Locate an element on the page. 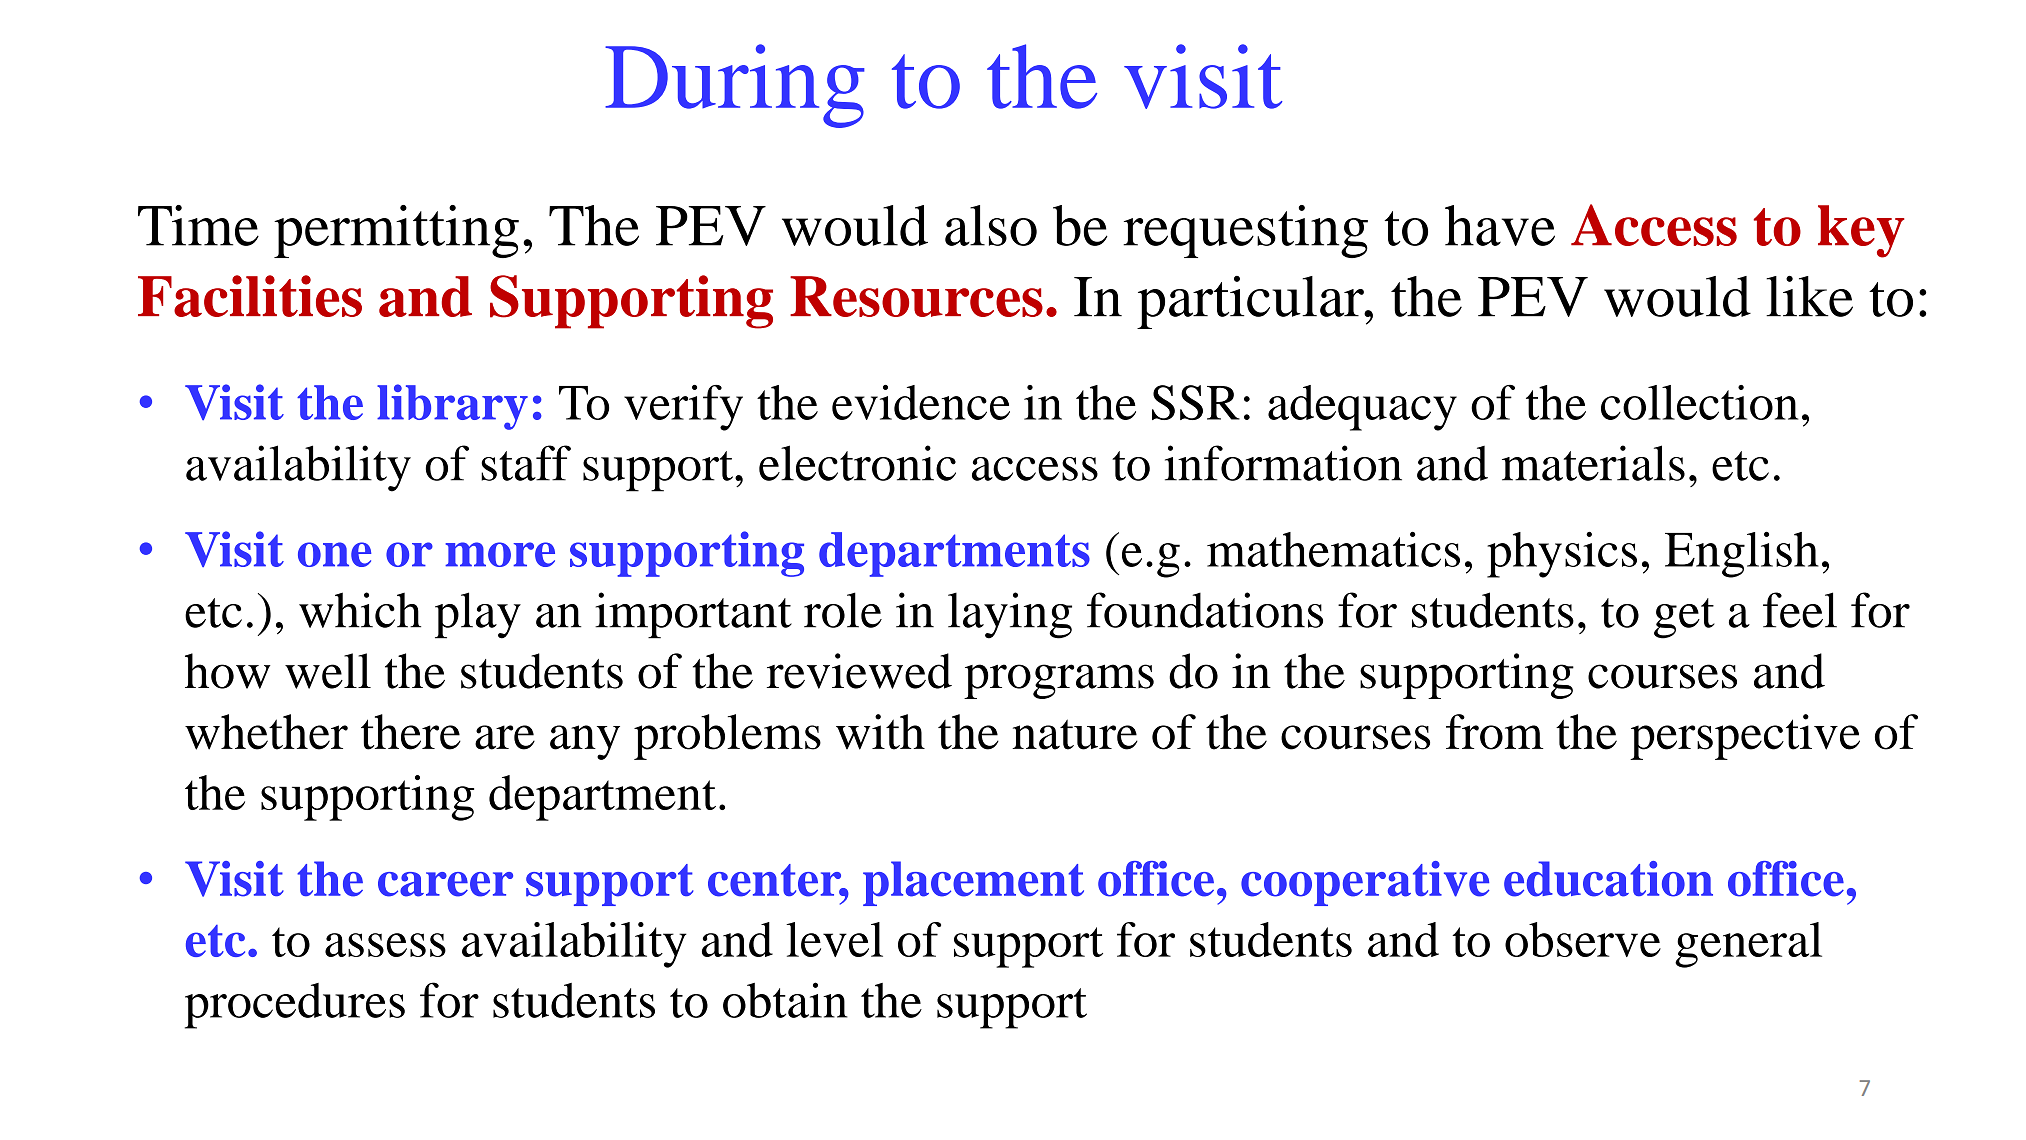 The width and height of the document is (2026, 1140). collection is located at coordinates (1699, 402).
